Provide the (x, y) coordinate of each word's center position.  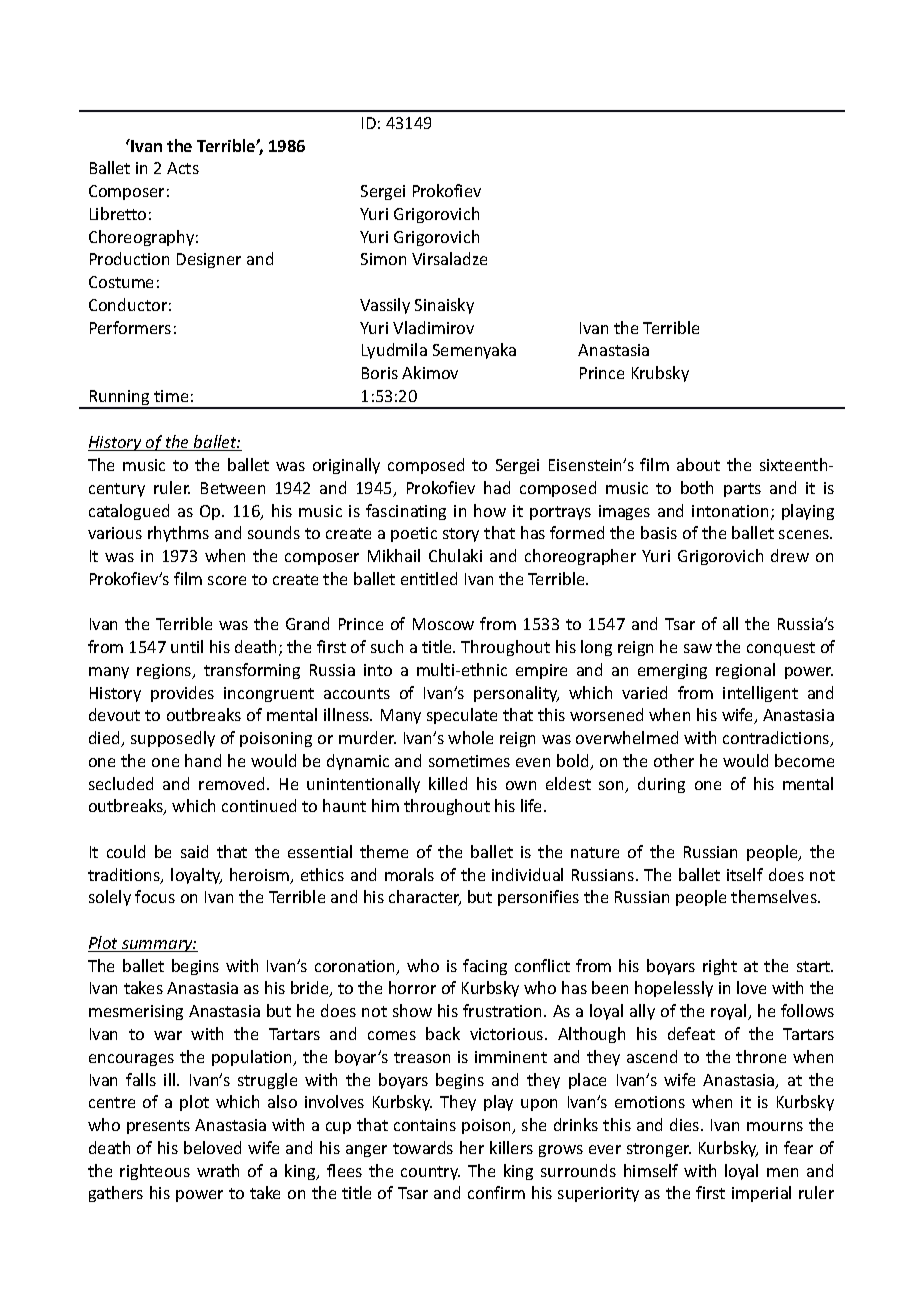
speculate (462, 716)
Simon (383, 259)
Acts (183, 168)
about (698, 464)
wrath (218, 1170)
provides (182, 694)
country (430, 1173)
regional (745, 671)
